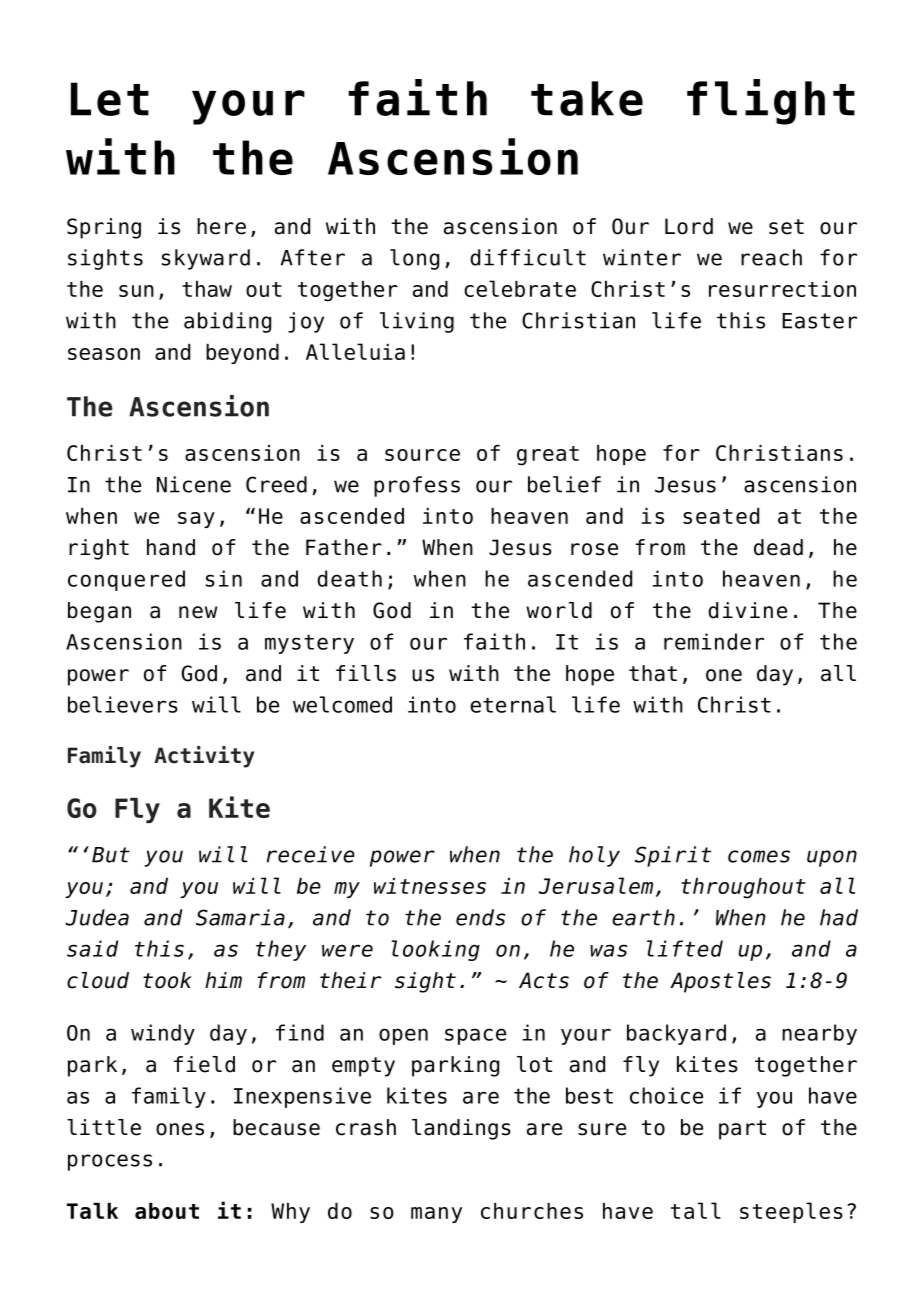 The width and height of the page is (924, 1308). I want to click on Nicene, so click(194, 484).
